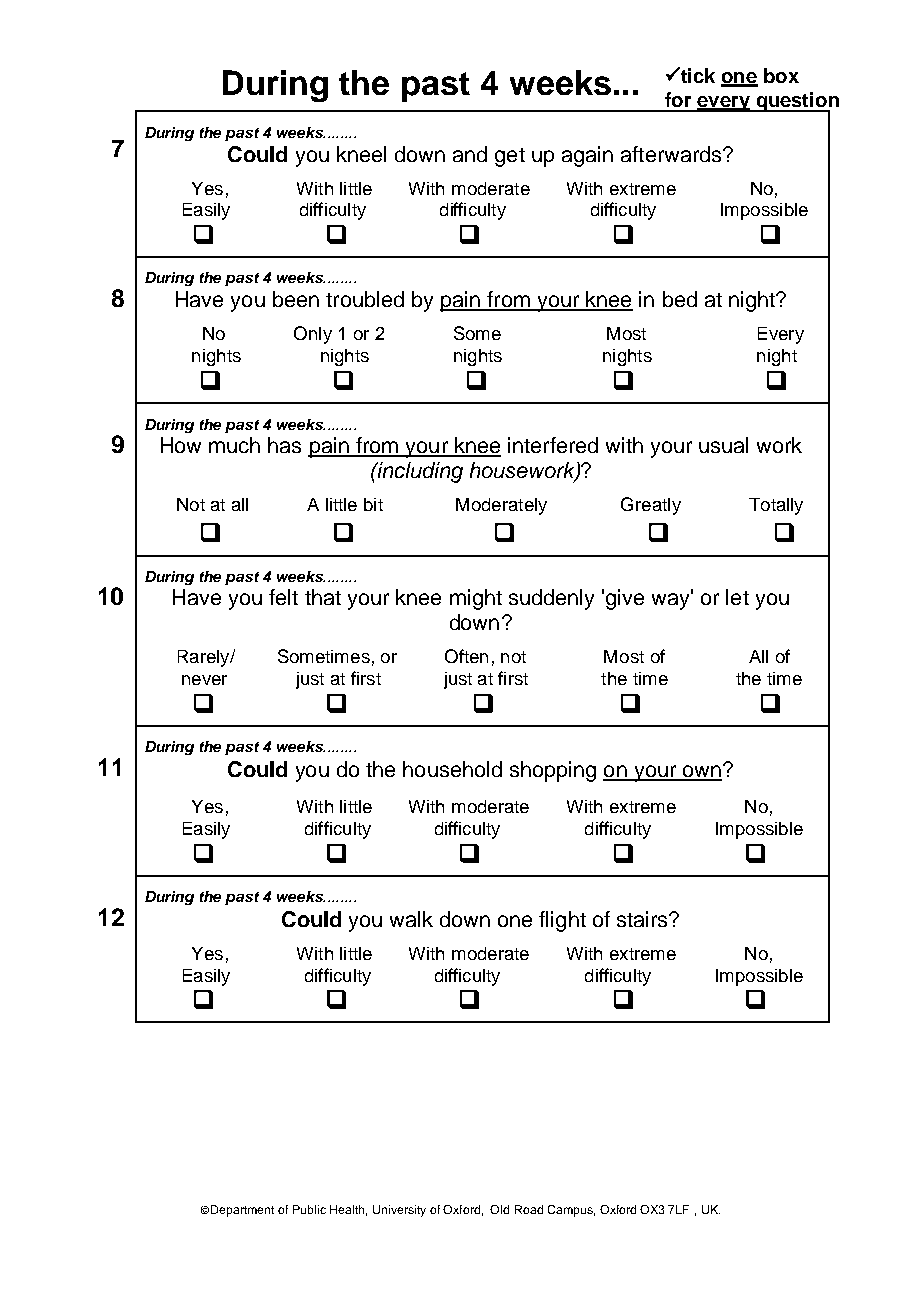 This page has height=1308, width=924. What do you see at coordinates (737, 597) in the page?
I see `let` at bounding box center [737, 597].
